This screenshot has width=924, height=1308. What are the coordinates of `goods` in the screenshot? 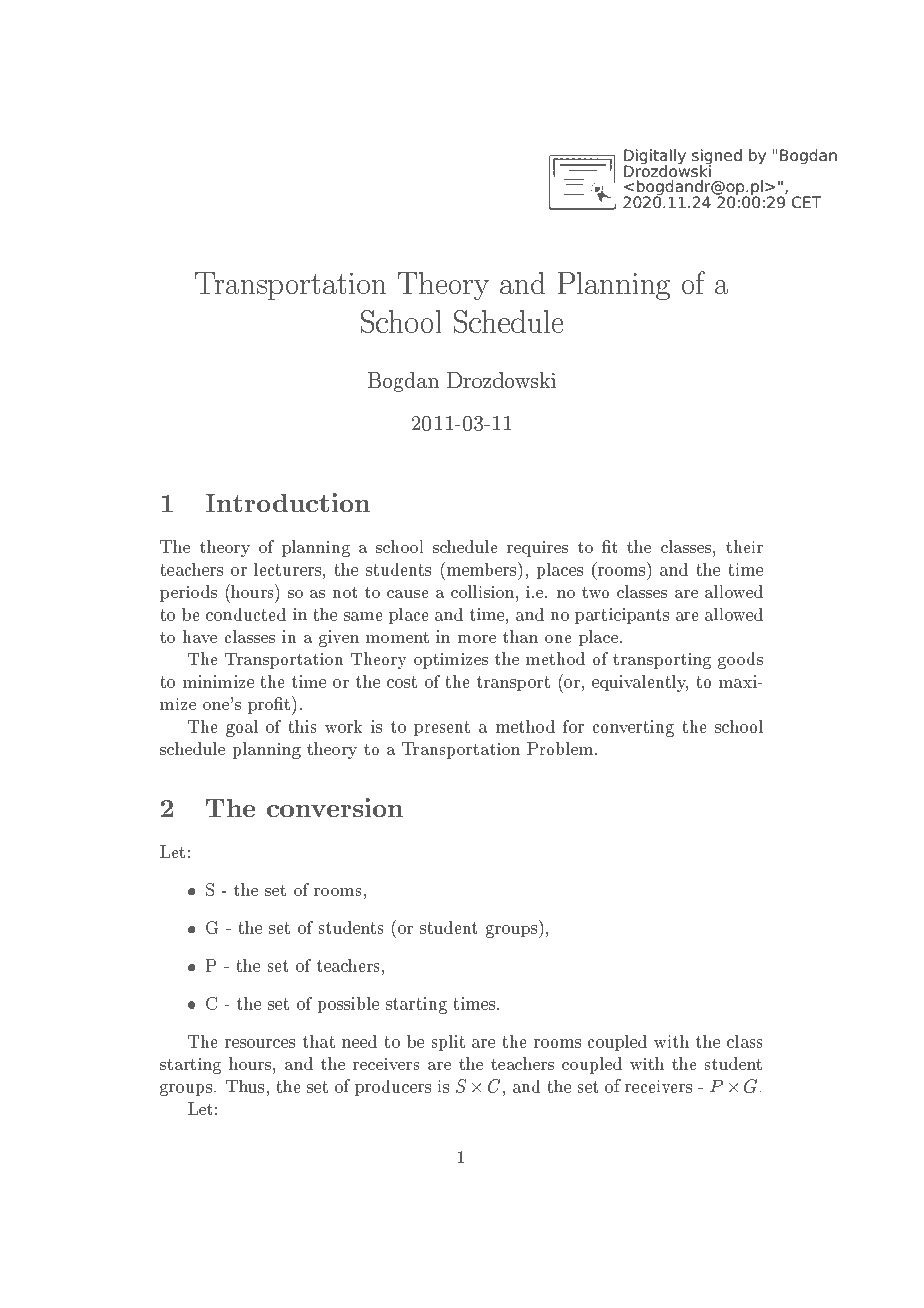 It's located at (740, 660).
